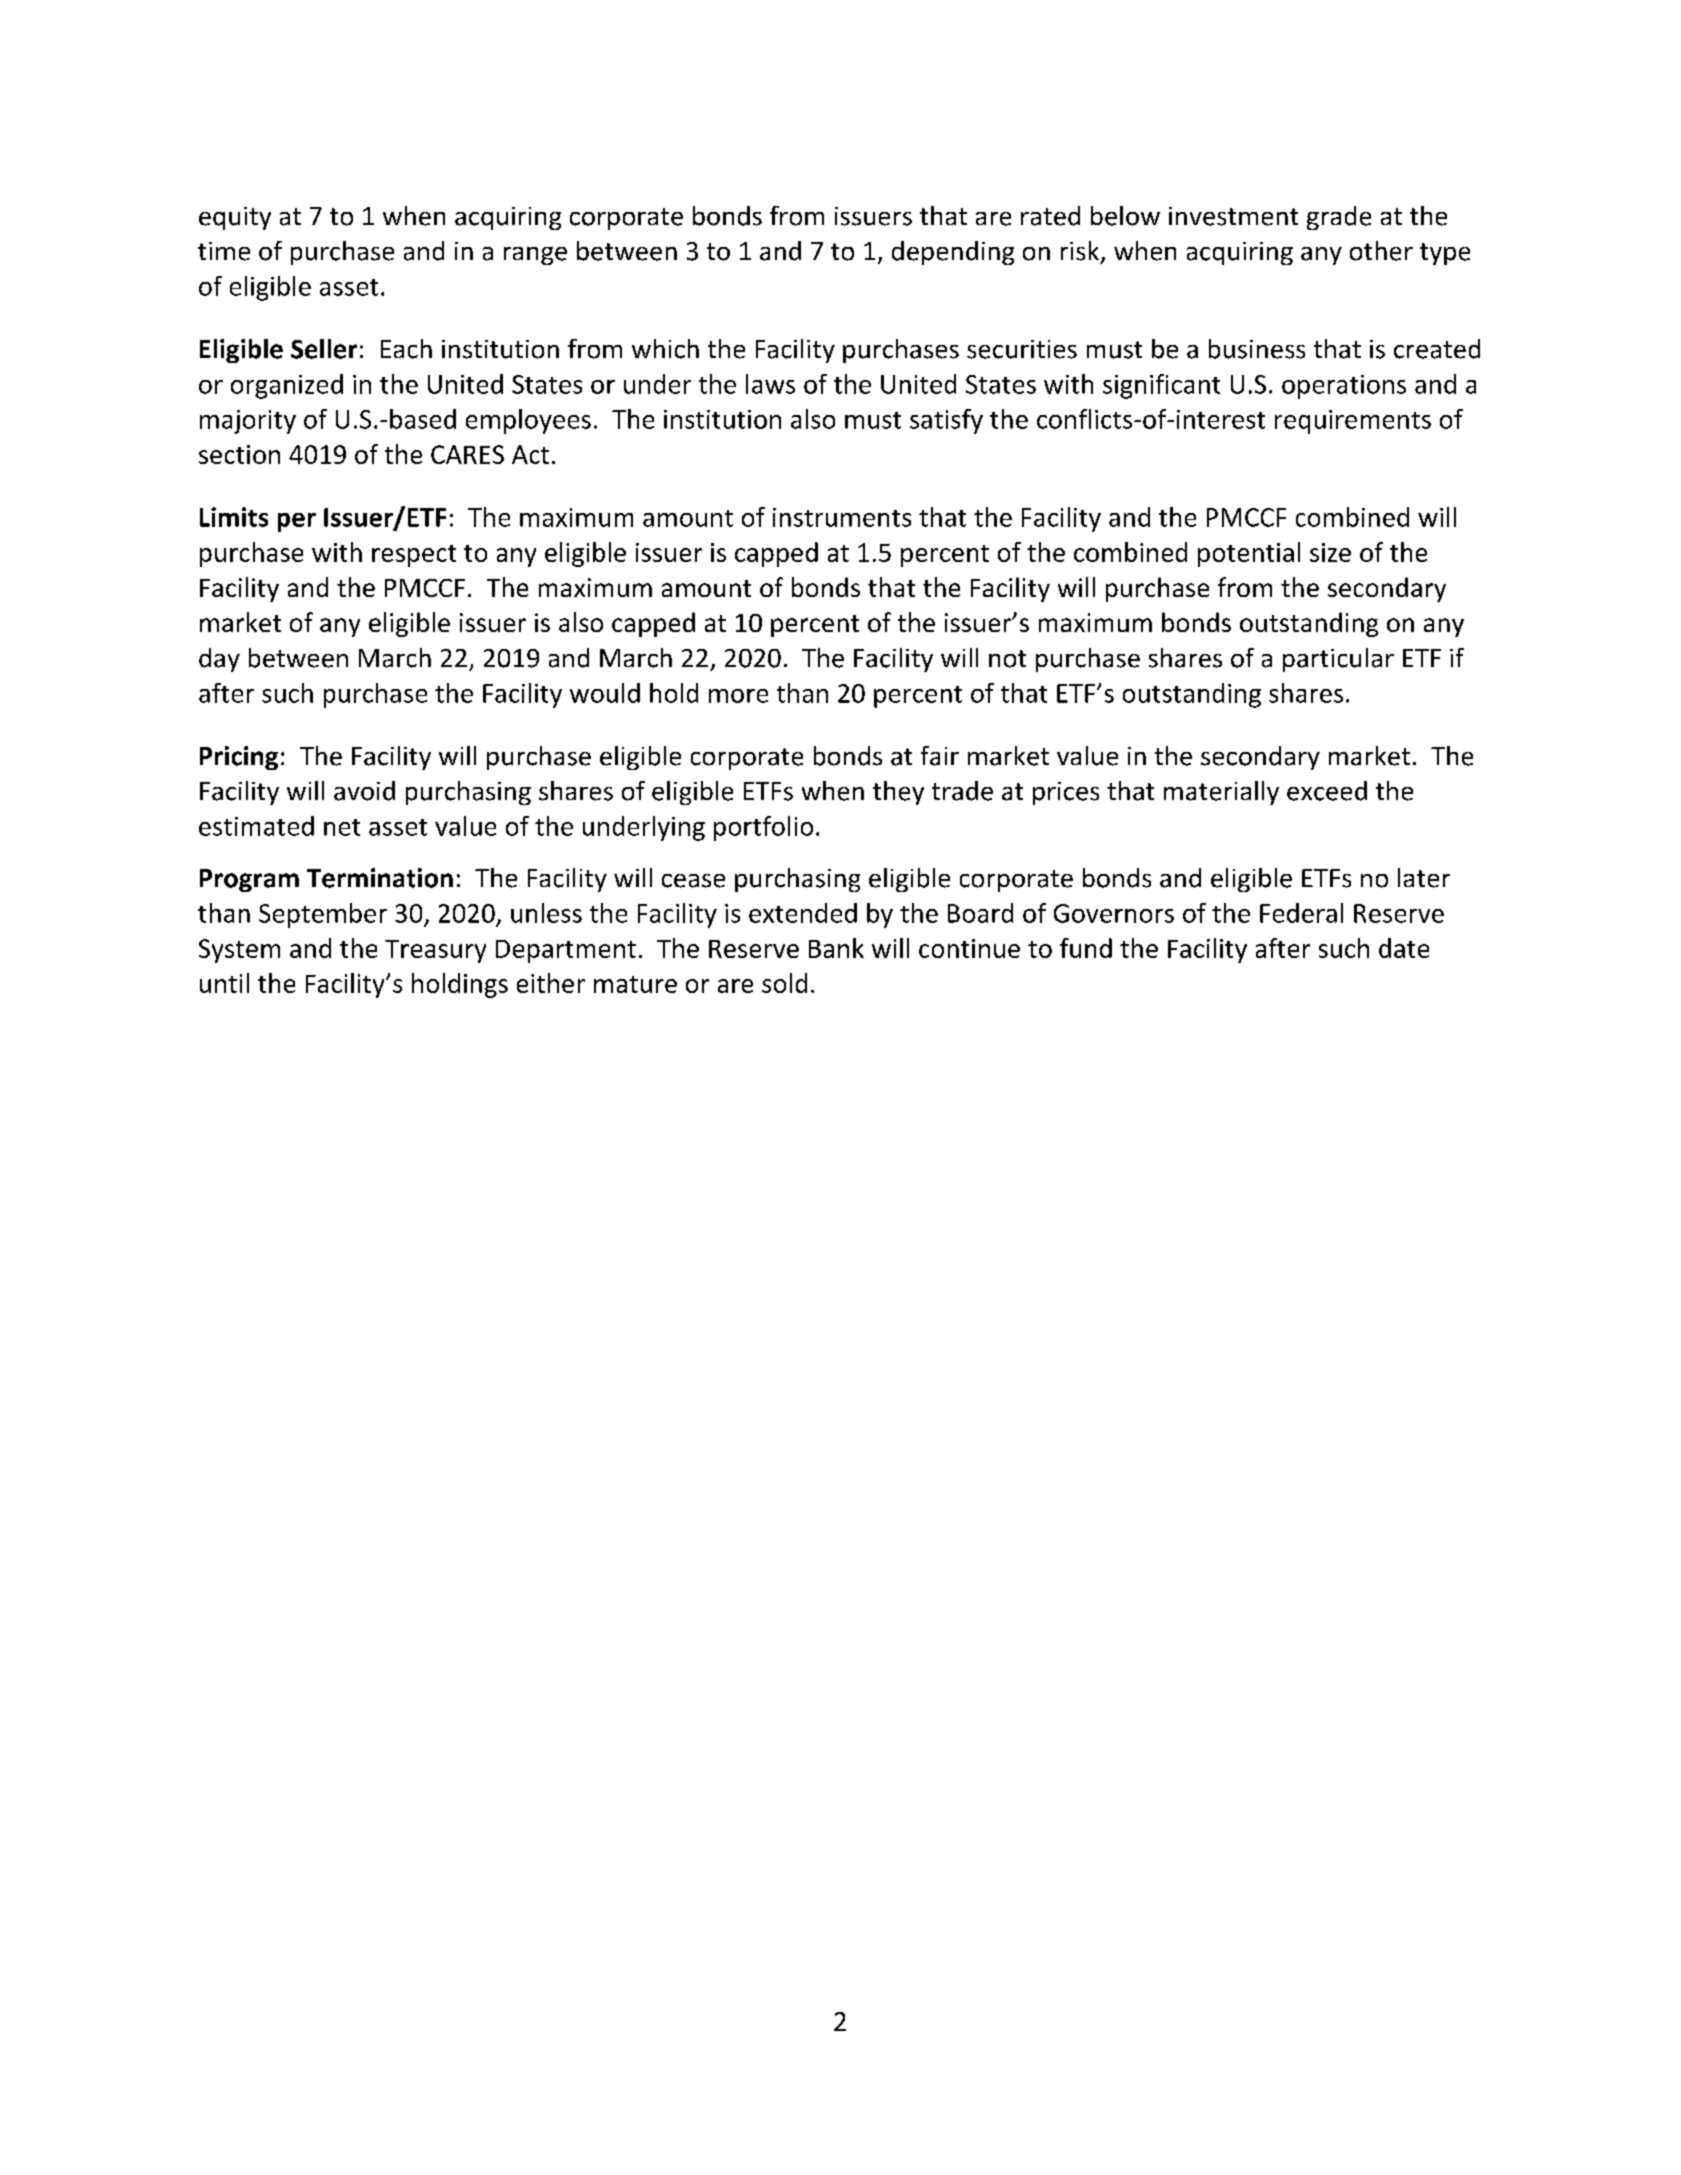 This image has width=1681, height=2175. I want to click on depending, so click(953, 253).
